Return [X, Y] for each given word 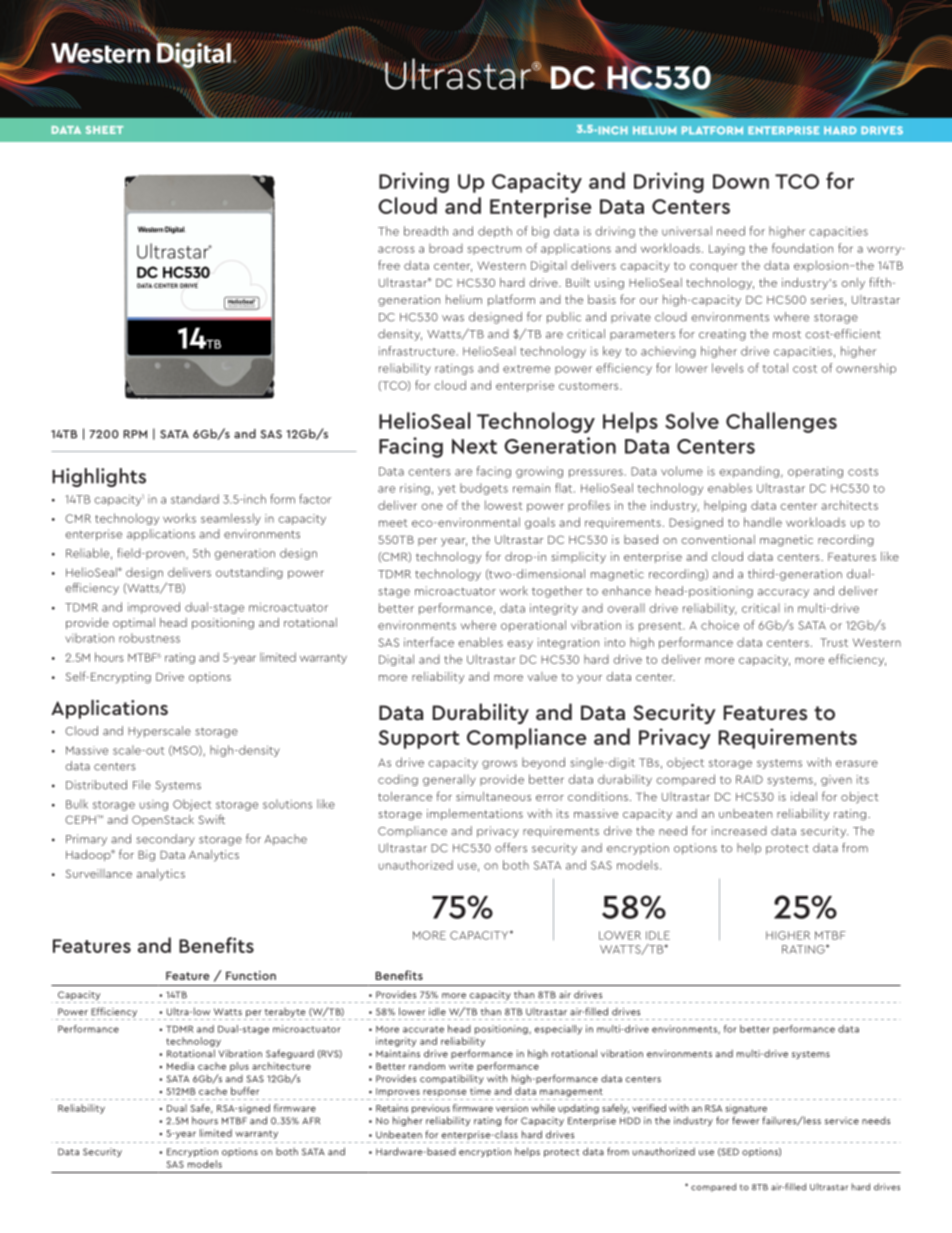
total [775, 368]
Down [741, 181]
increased [739, 831]
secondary [165, 840]
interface [429, 642]
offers [511, 848]
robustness [149, 638]
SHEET [104, 130]
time [480, 1091]
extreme [526, 369]
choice [720, 625]
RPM [135, 434]
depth [495, 232]
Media [180, 1066]
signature [746, 1109]
